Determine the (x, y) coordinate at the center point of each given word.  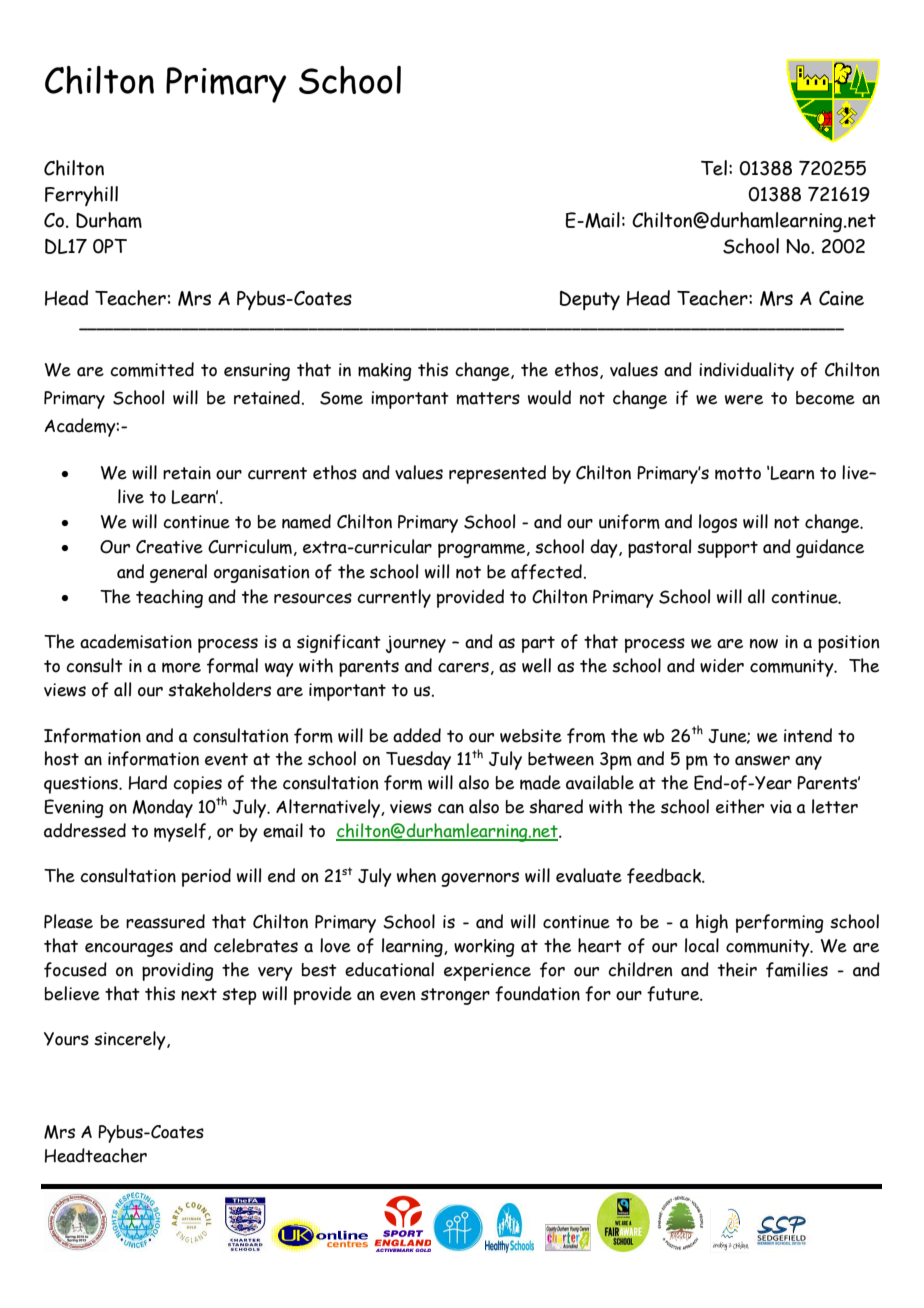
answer (762, 760)
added (417, 735)
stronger (455, 996)
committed (152, 369)
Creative (169, 547)
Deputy (590, 300)
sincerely (131, 1040)
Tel (714, 168)
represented (497, 474)
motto (738, 473)
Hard (148, 782)
